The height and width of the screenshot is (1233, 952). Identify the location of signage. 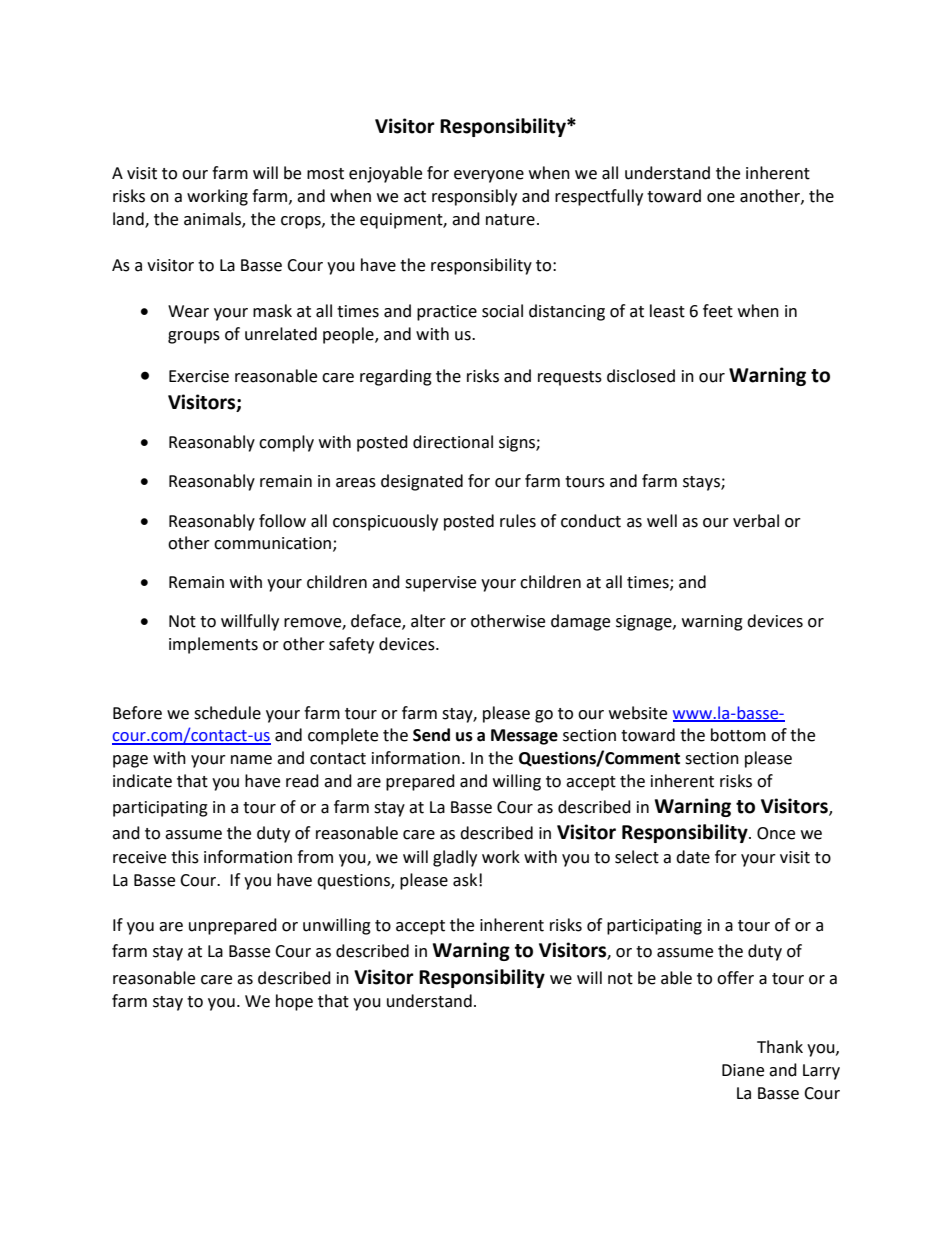
(645, 623).
